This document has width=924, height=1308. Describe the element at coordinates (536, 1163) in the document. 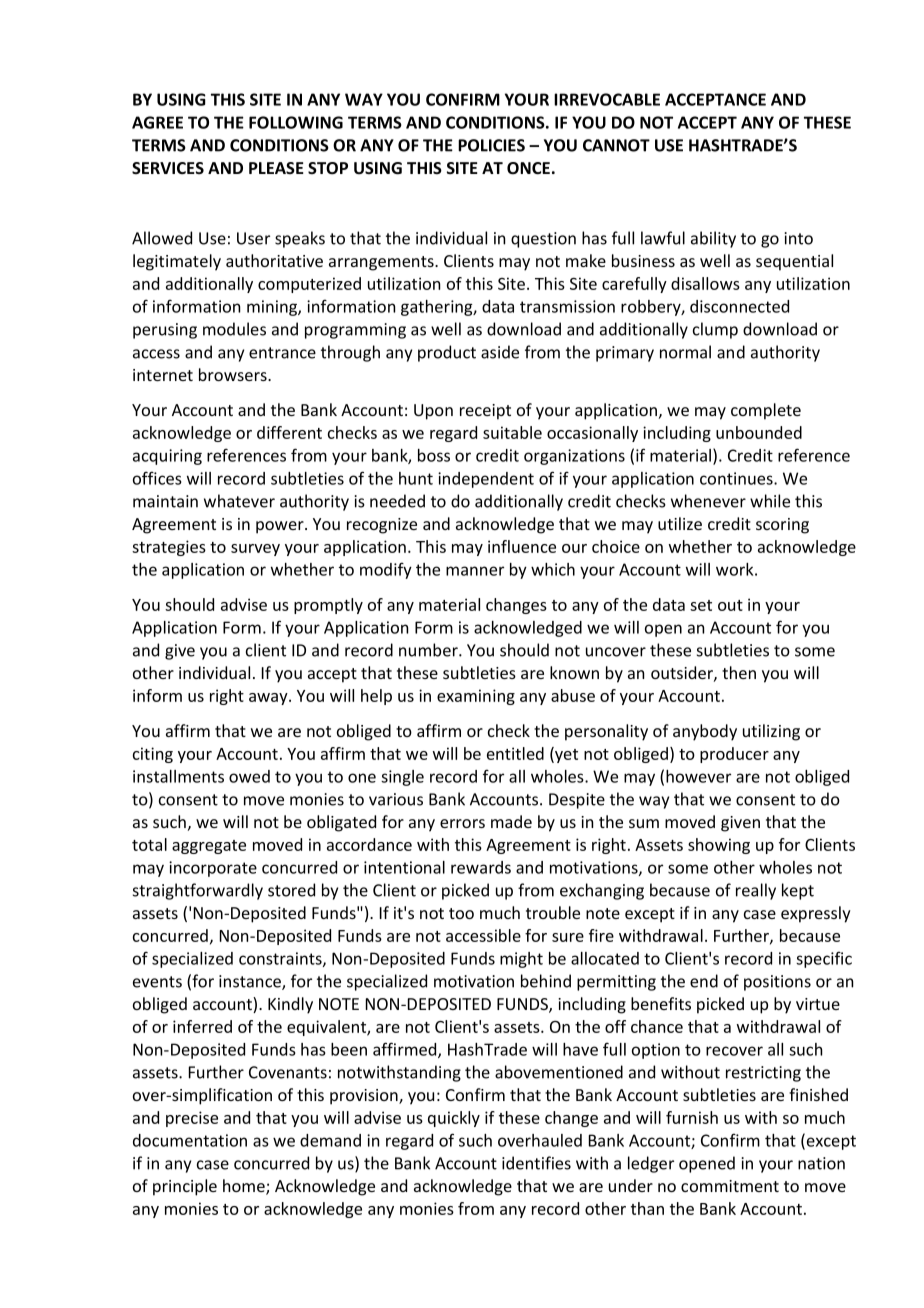

I see `identifies` at that location.
